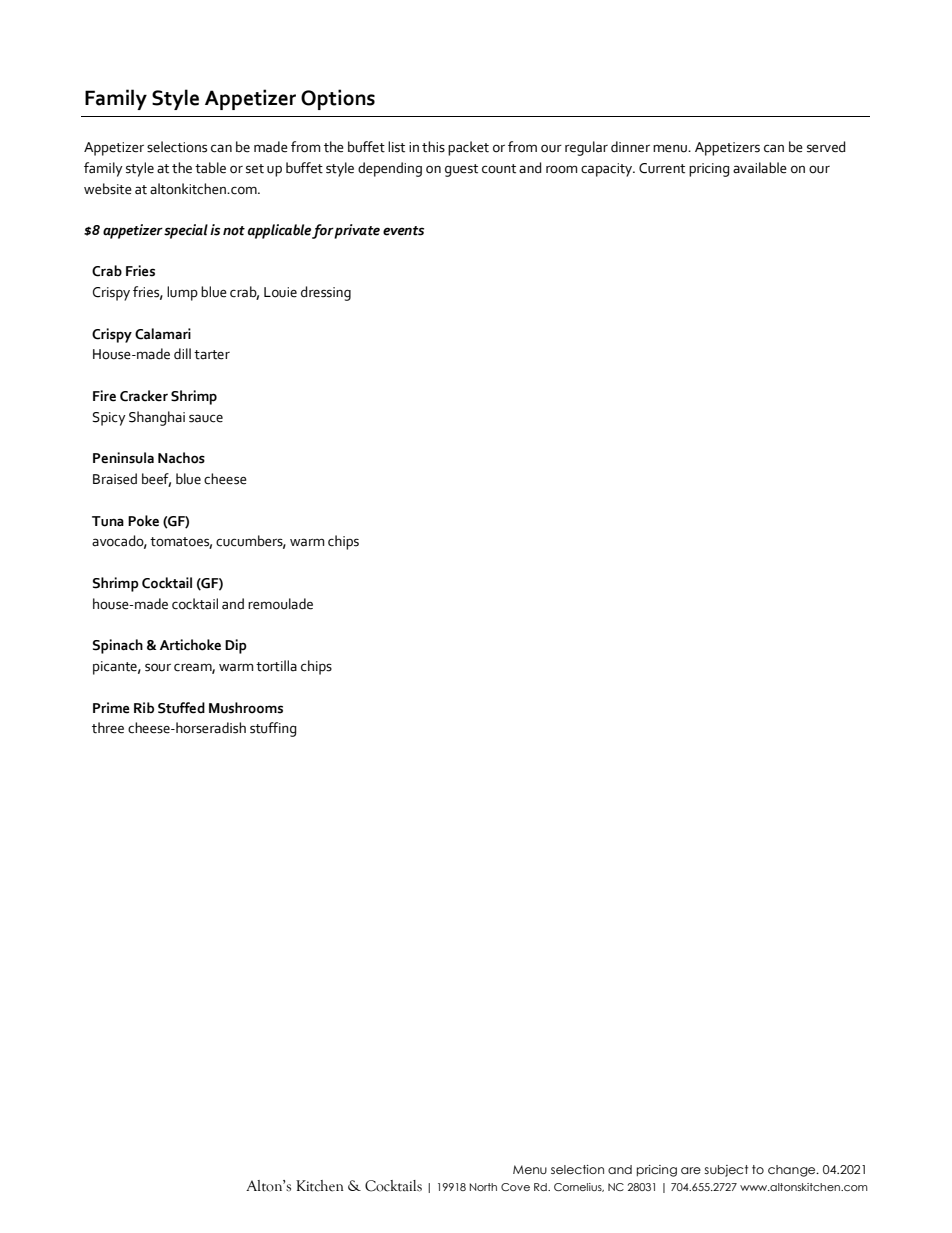 This image has width=952, height=1233. Describe the element at coordinates (760, 168) in the image. I see `available` at that location.
